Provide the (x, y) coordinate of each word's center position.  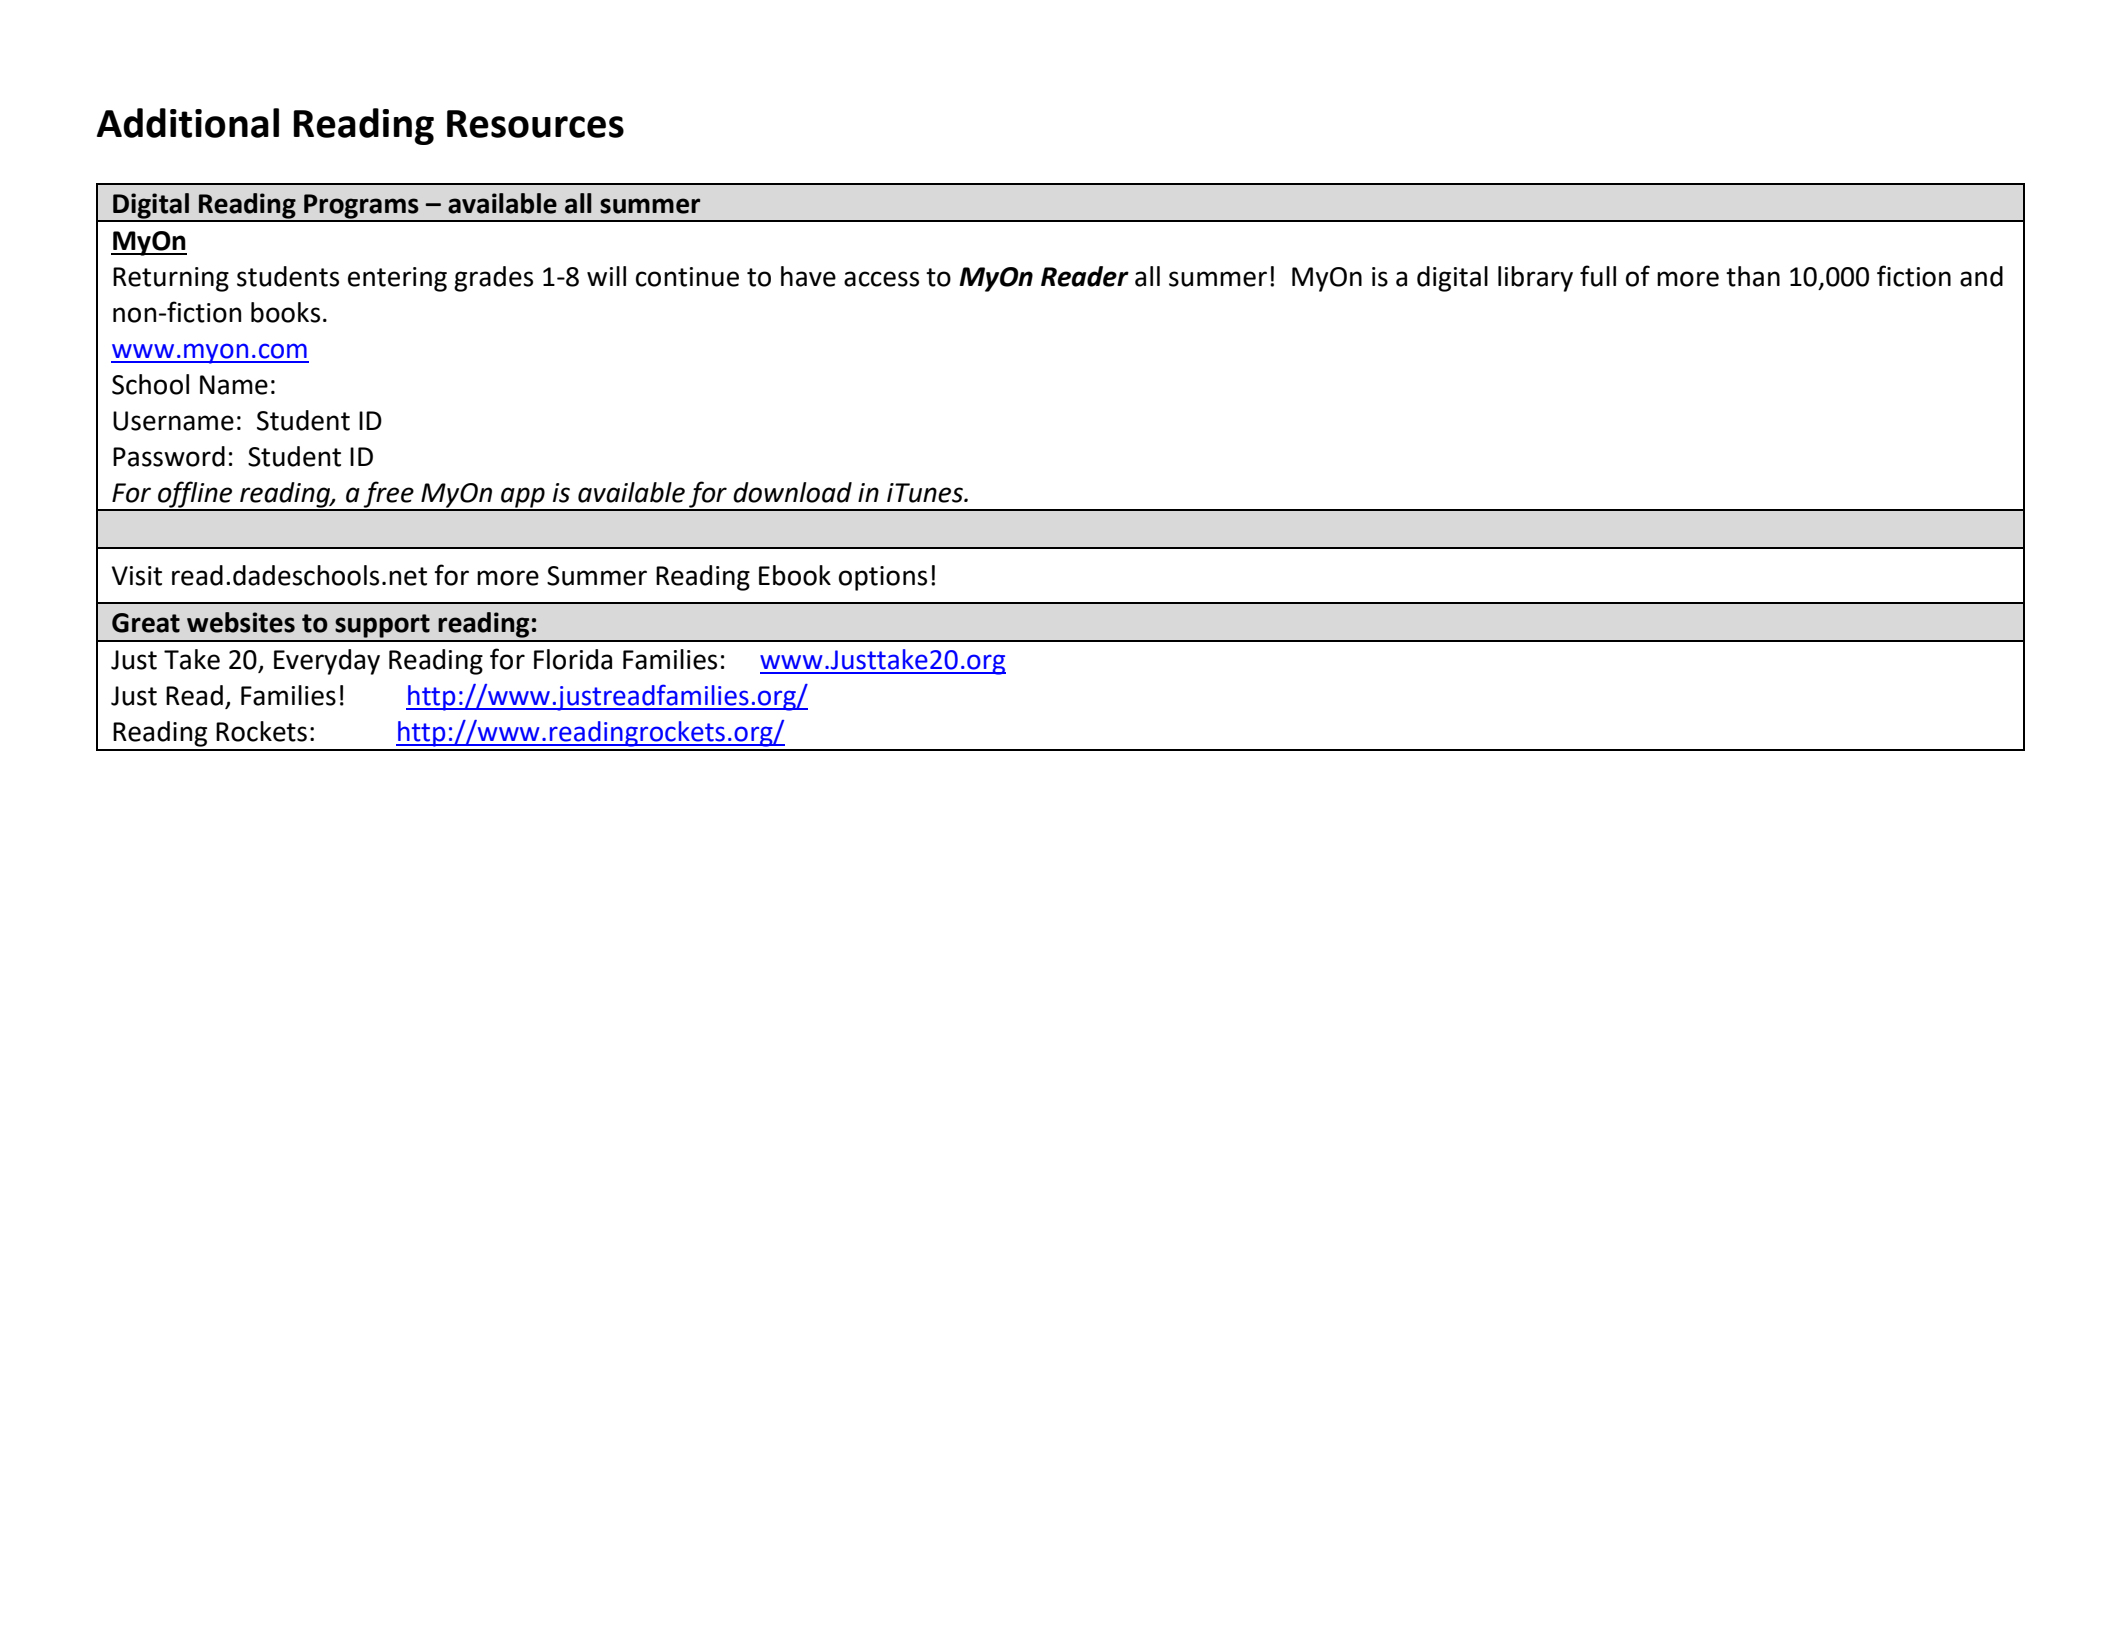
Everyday (327, 662)
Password (169, 456)
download (792, 492)
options (883, 578)
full (1598, 276)
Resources (535, 124)
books (285, 312)
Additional (188, 123)
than (1753, 276)
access (881, 279)
